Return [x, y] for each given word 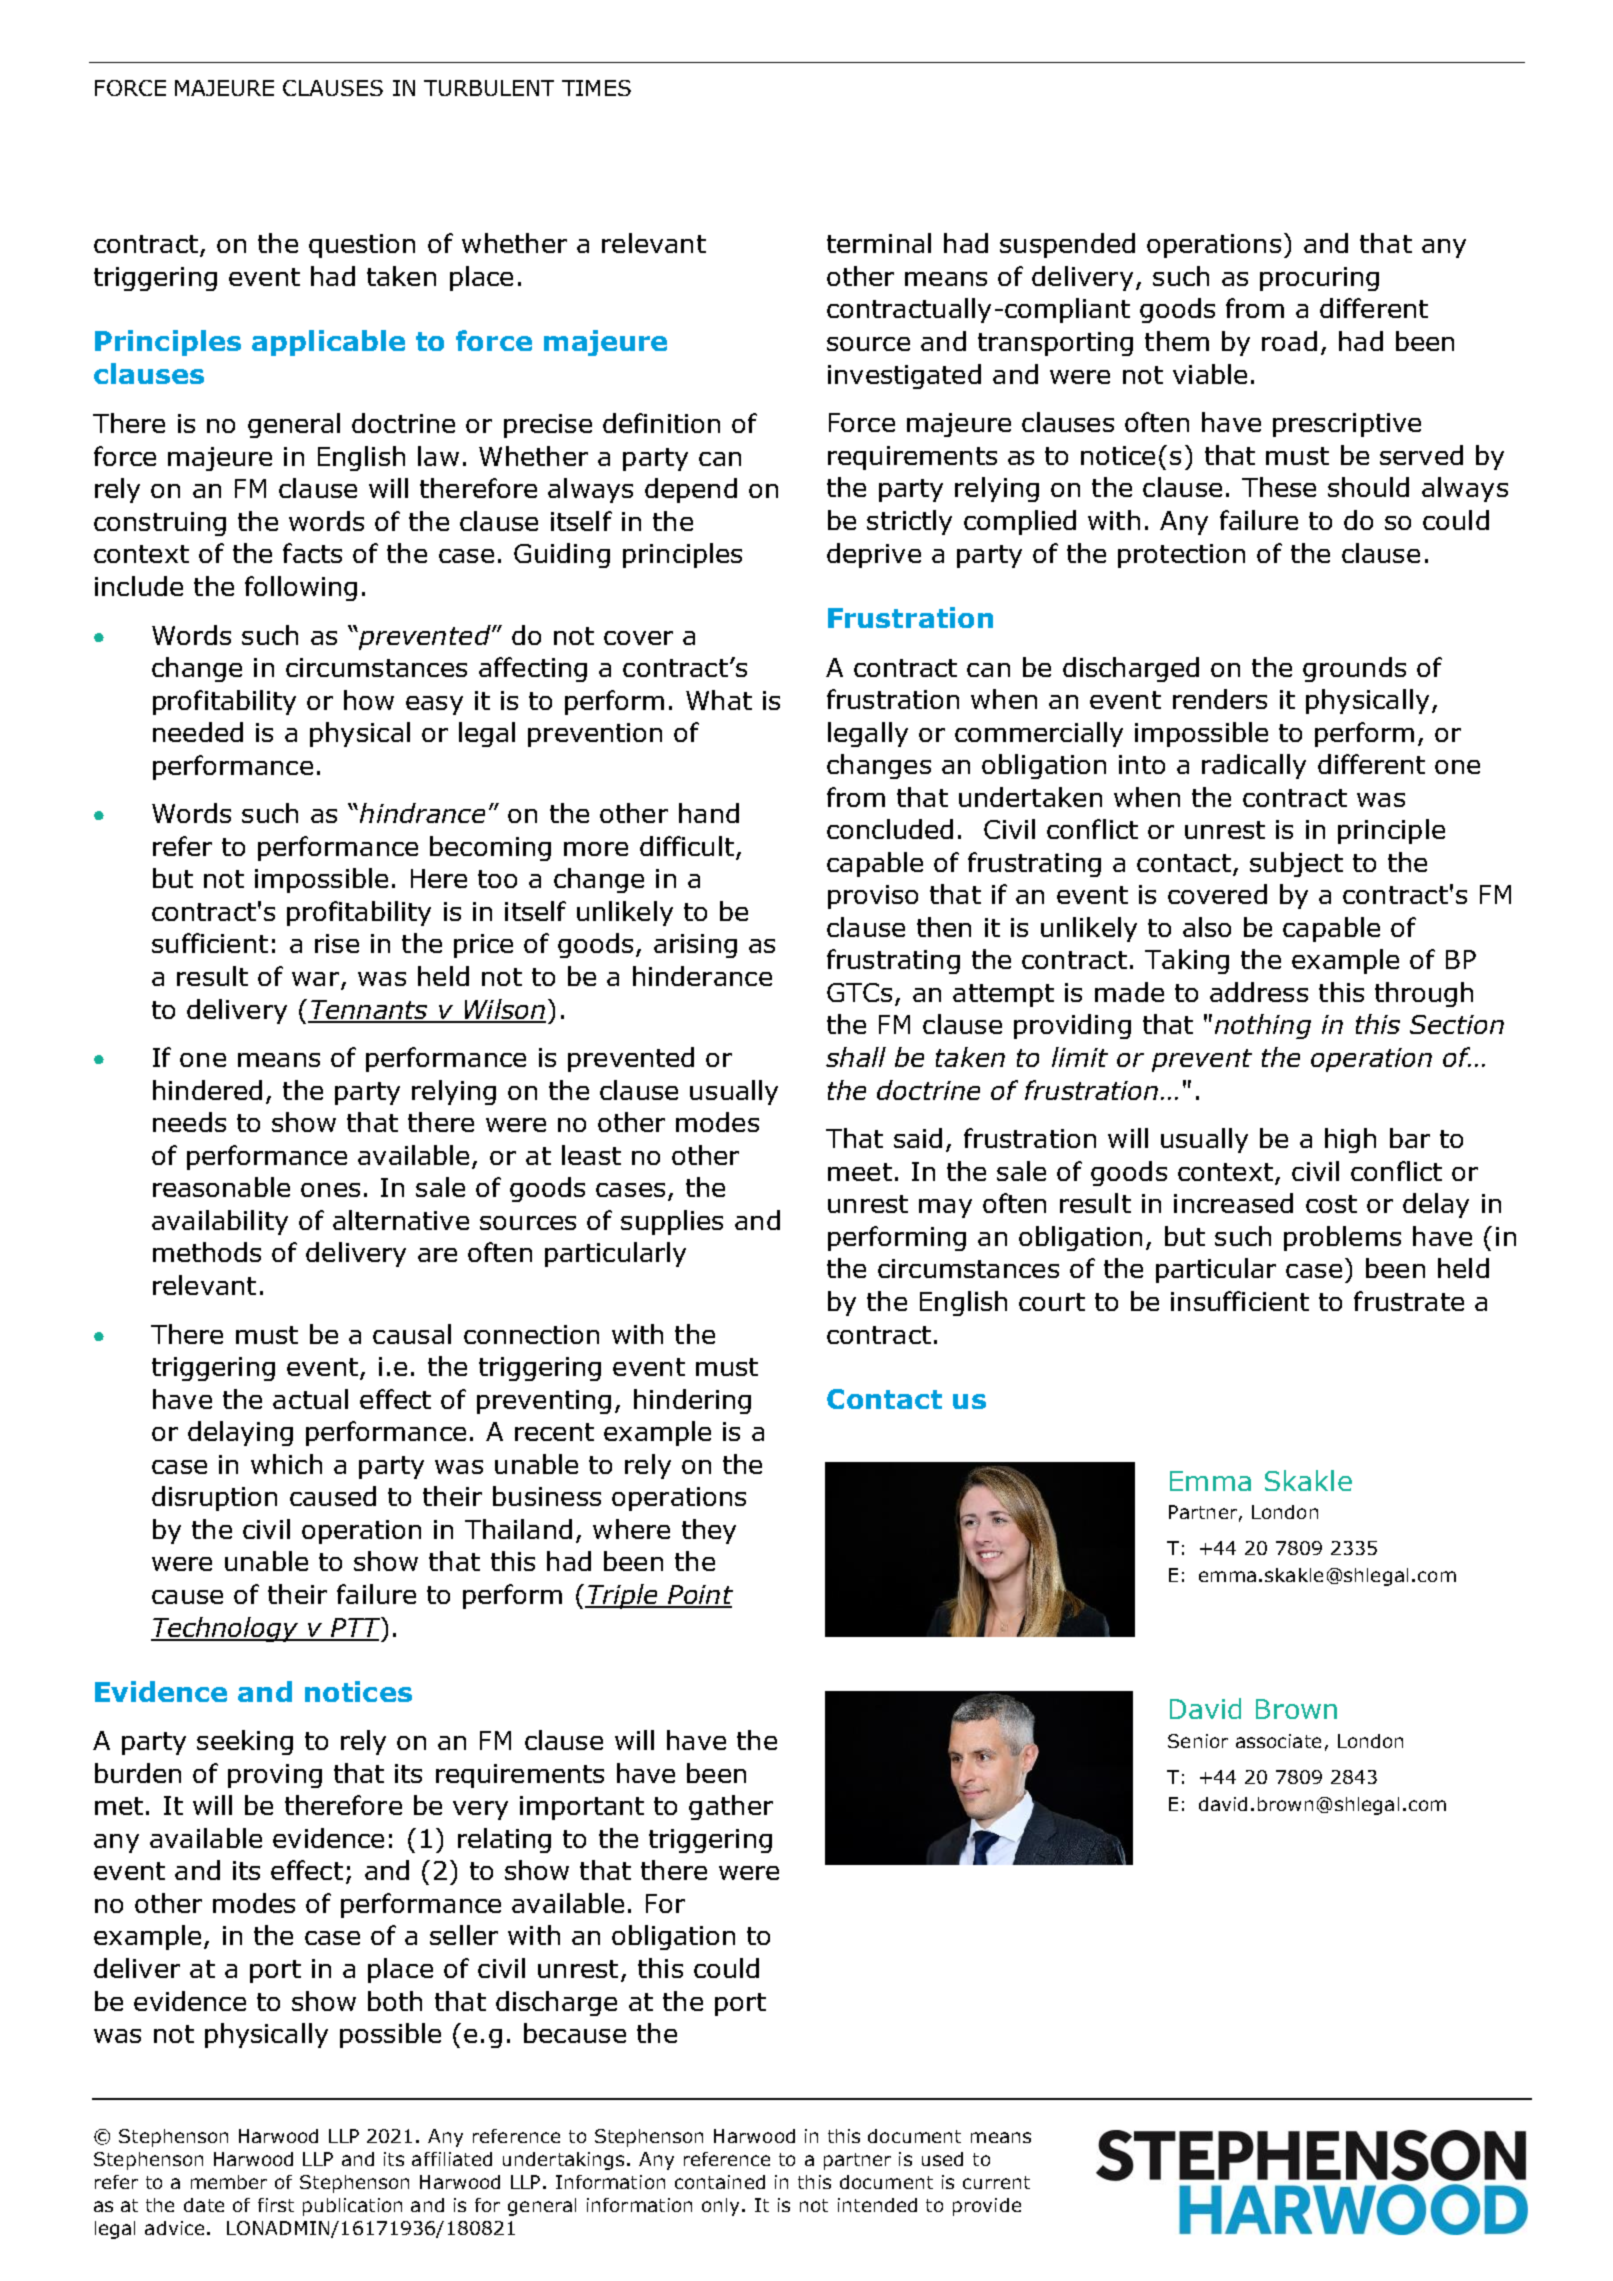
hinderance [702, 976]
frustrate [1409, 1301]
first [276, 2205]
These [1279, 487]
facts [312, 553]
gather [731, 1807]
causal [412, 1334]
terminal [879, 243]
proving [275, 1776]
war [315, 979]
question [362, 246]
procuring [1319, 279]
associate [1278, 1741]
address [1259, 992]
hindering [692, 1401]
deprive [874, 555]
